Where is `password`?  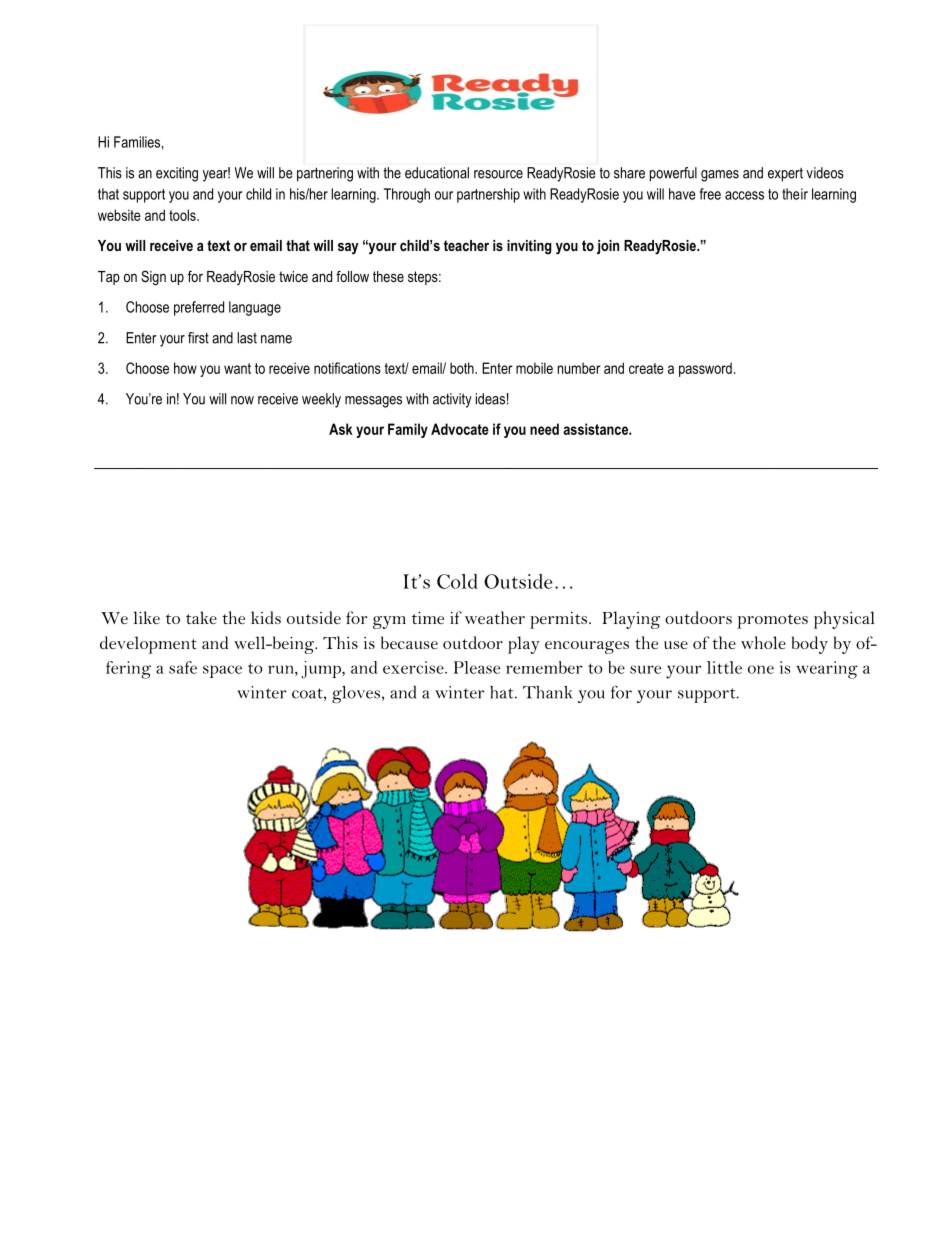 password is located at coordinates (705, 369).
